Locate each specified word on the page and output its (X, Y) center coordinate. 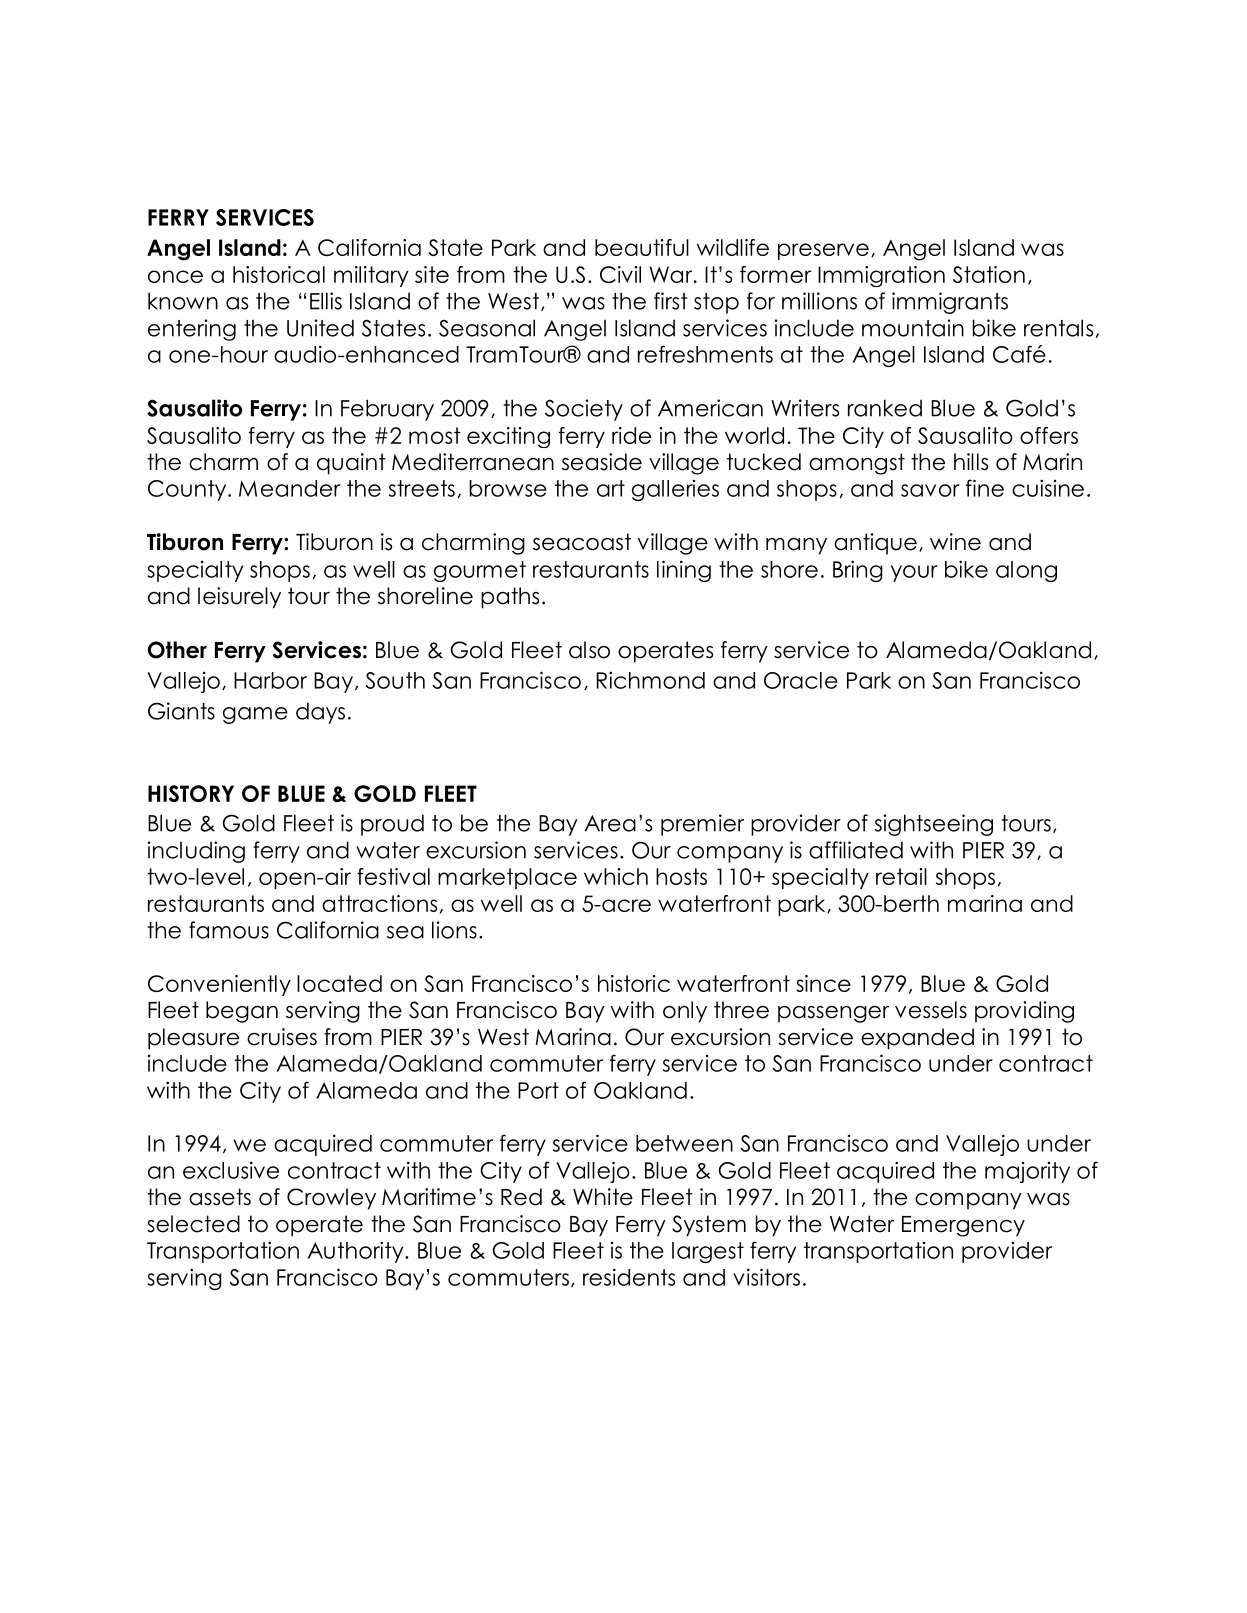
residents (629, 1277)
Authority (357, 1252)
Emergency (963, 1226)
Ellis (326, 301)
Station (989, 274)
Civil (620, 274)
